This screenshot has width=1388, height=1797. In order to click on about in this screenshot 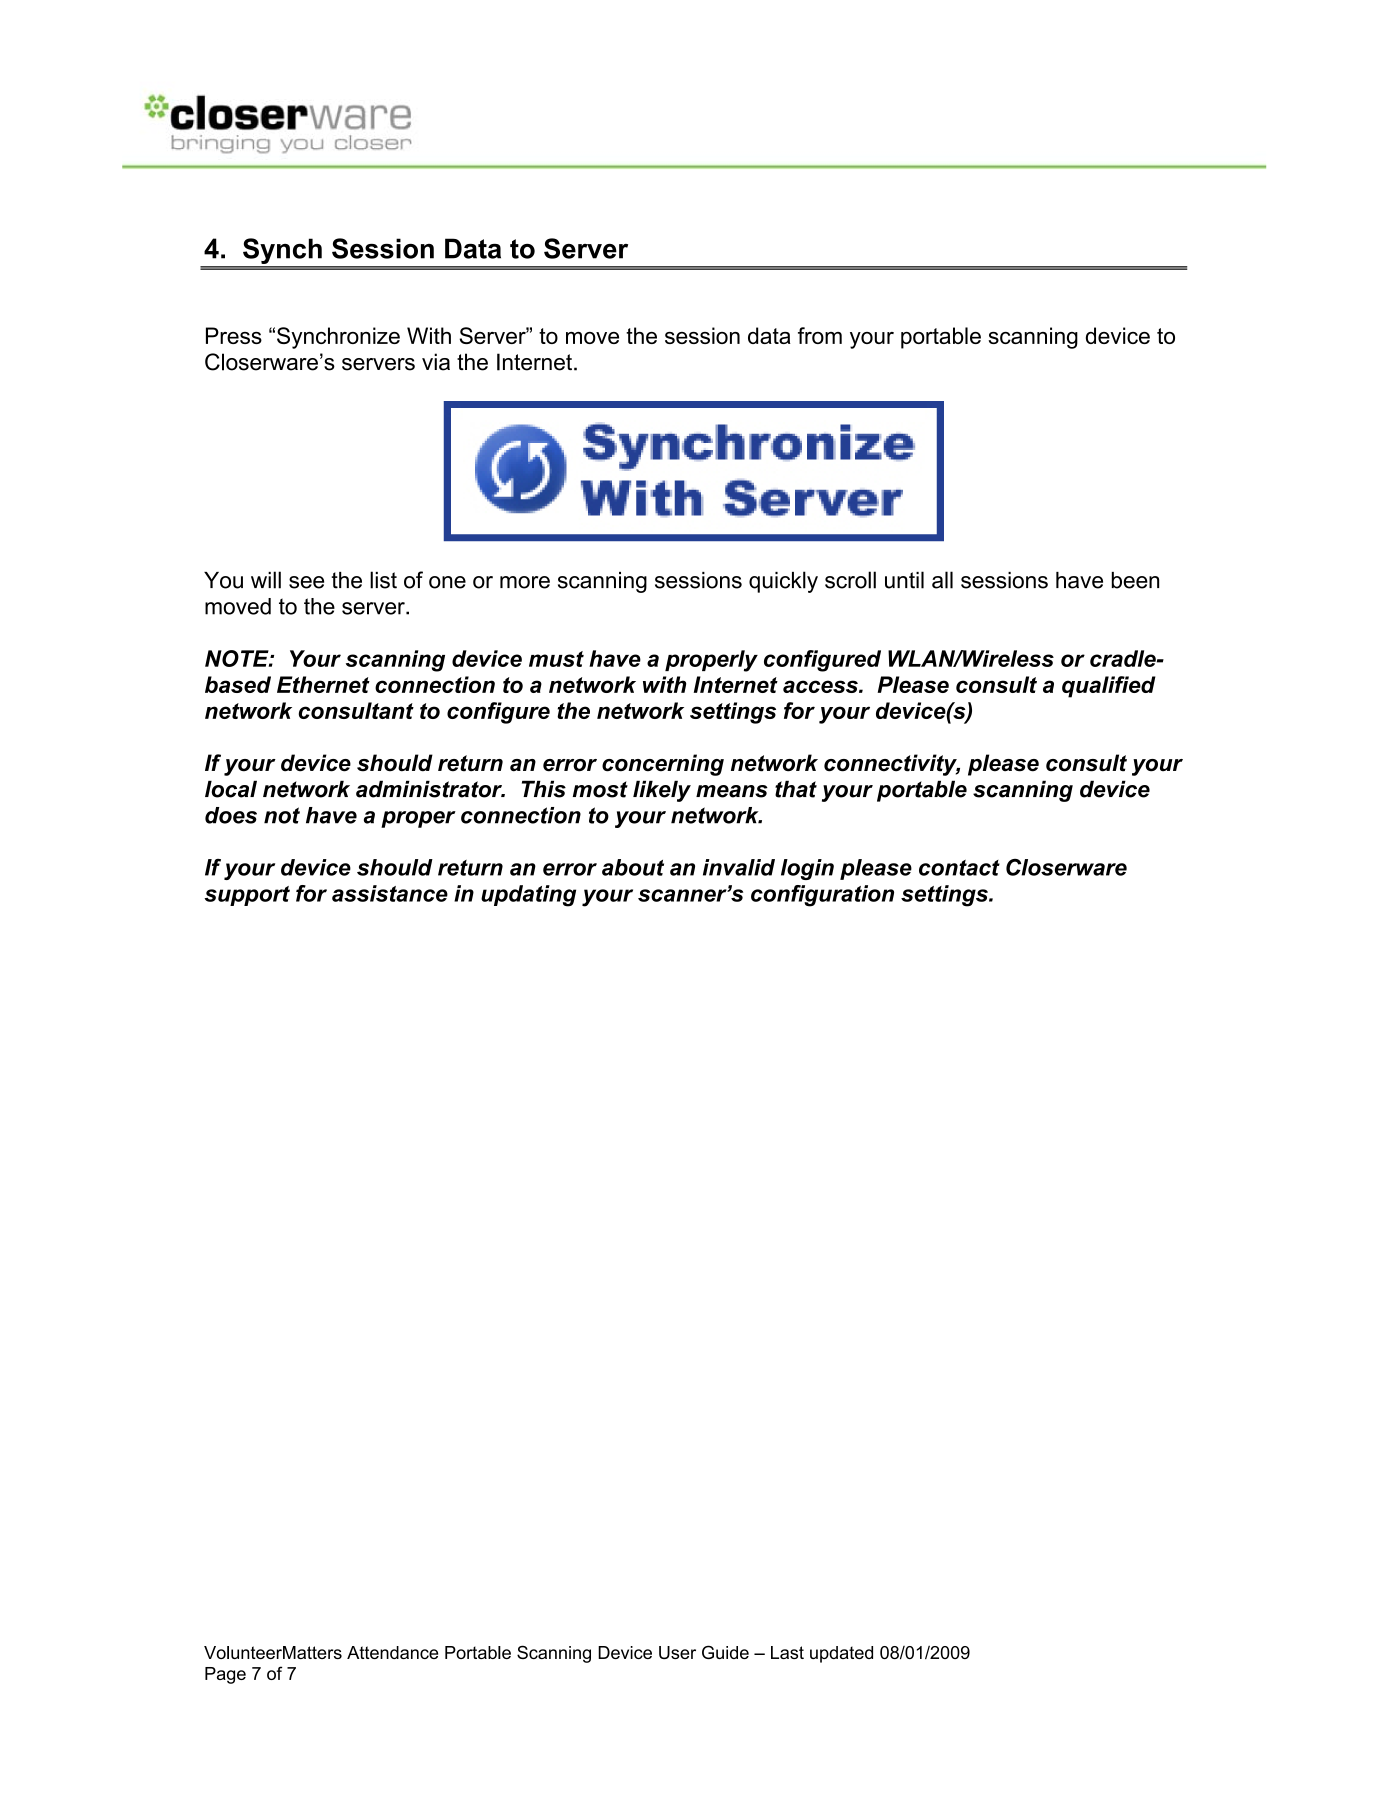, I will do `click(633, 867)`.
